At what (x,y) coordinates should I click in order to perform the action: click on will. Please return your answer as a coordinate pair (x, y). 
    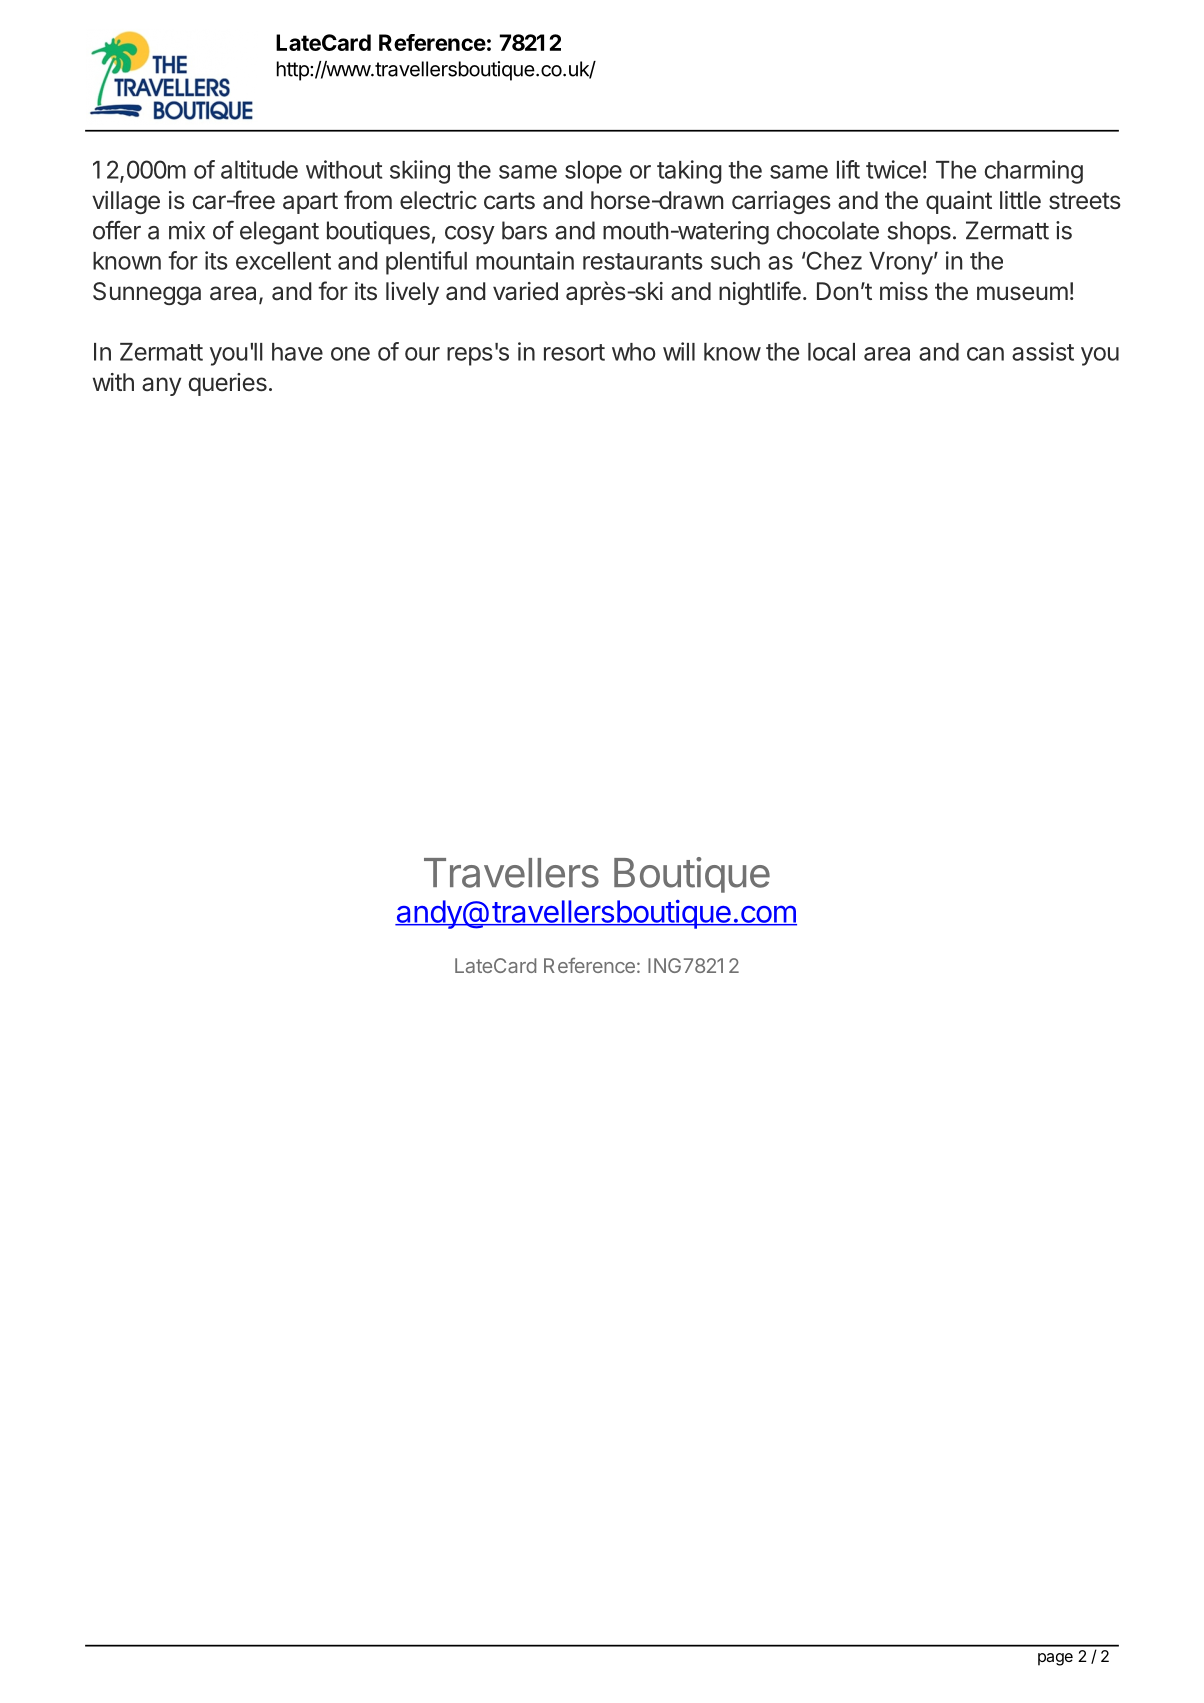
    Looking at the image, I should click on (679, 351).
